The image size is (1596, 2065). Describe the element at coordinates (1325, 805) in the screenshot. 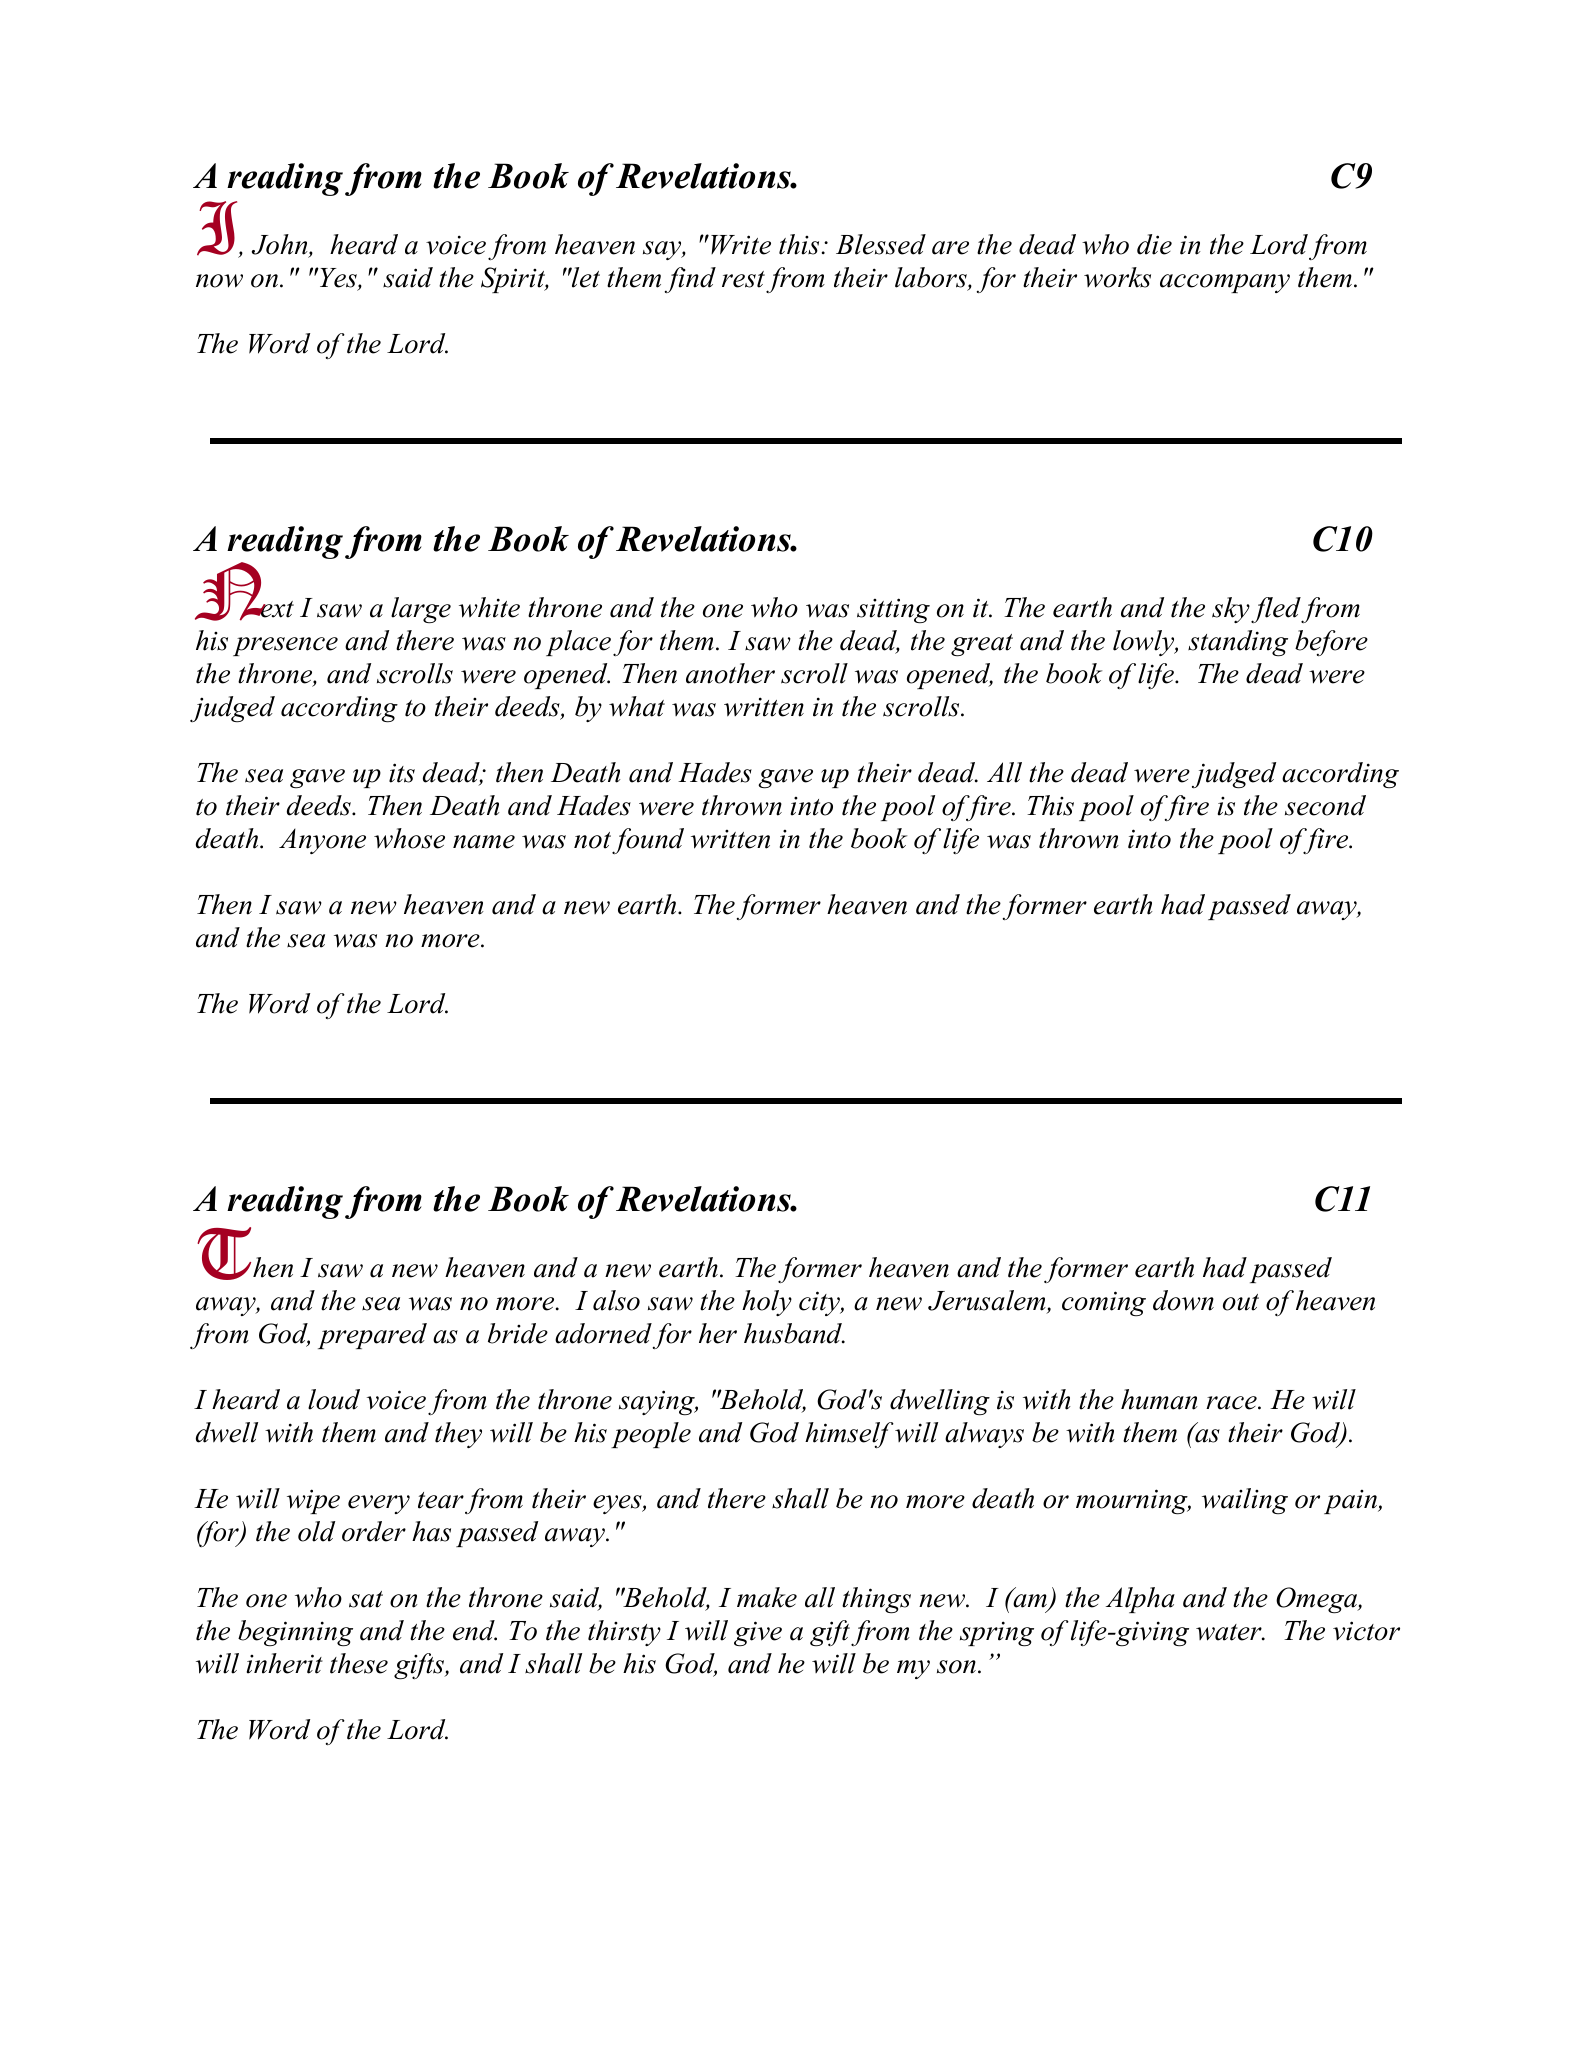

I see `second` at that location.
